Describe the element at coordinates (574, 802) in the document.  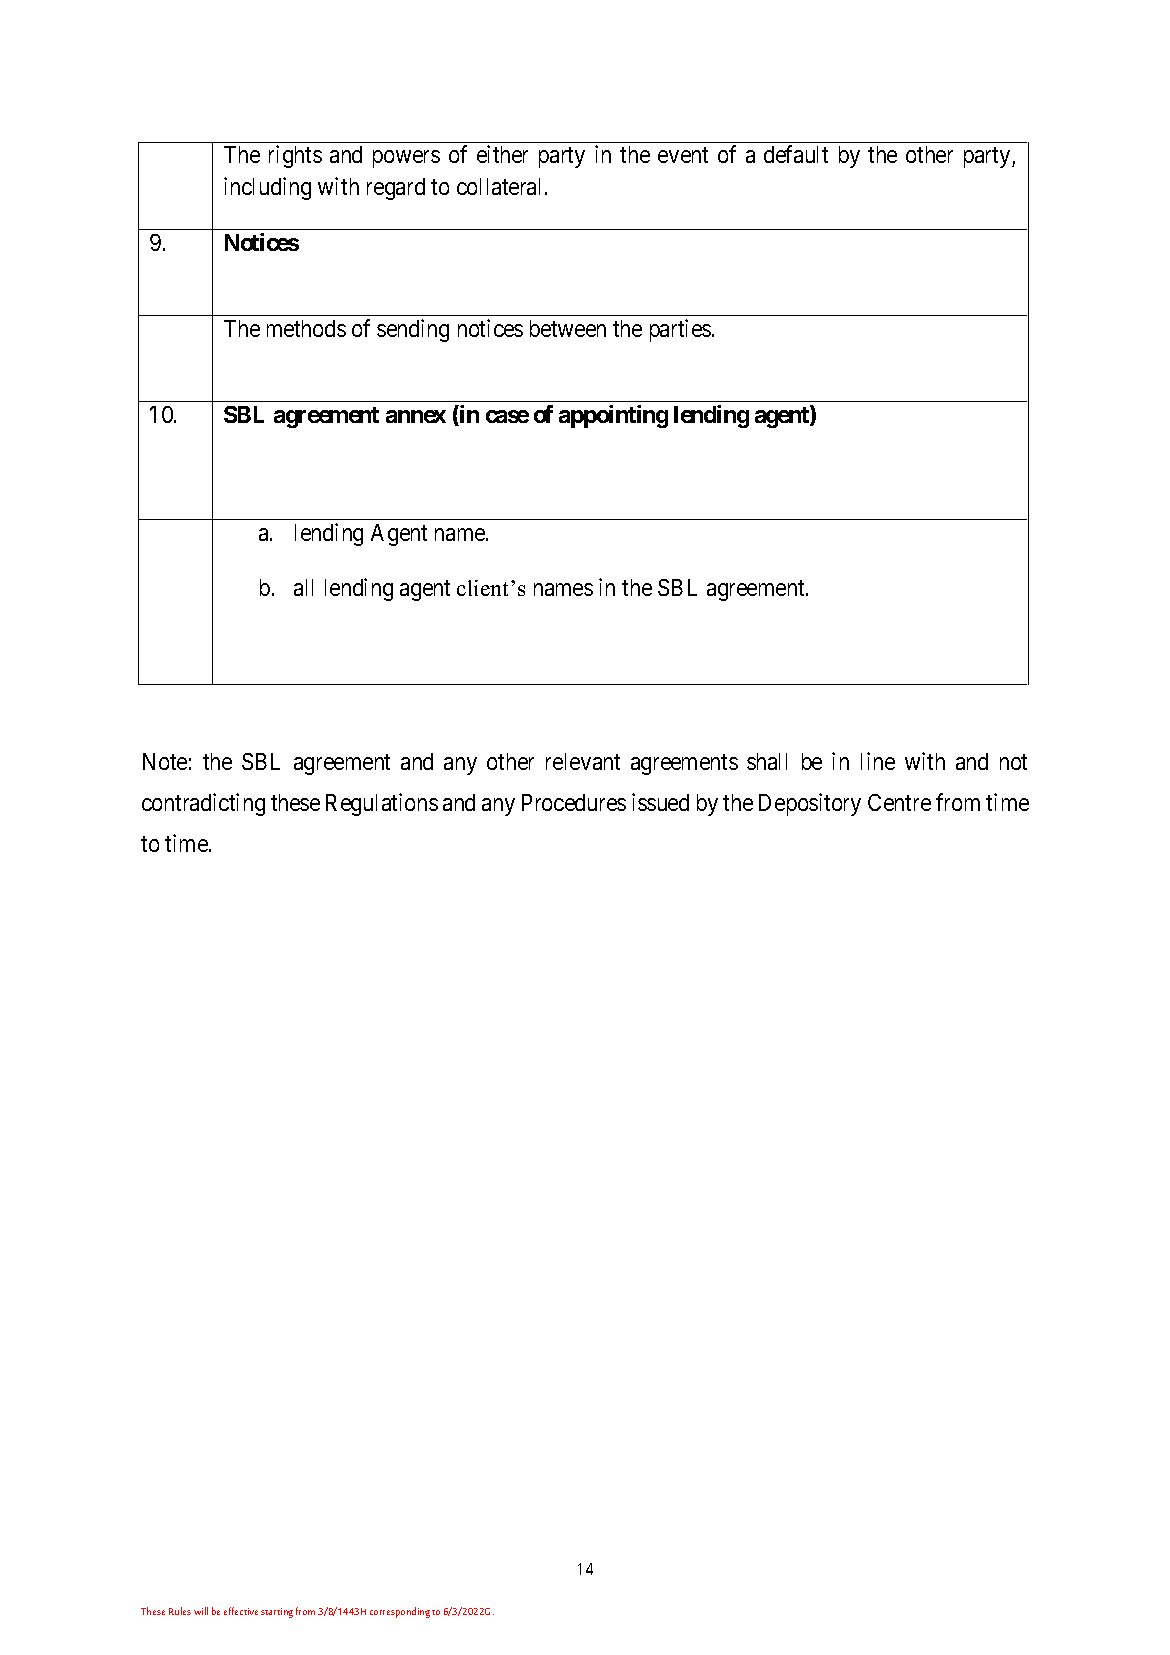
I see `Procedures` at that location.
